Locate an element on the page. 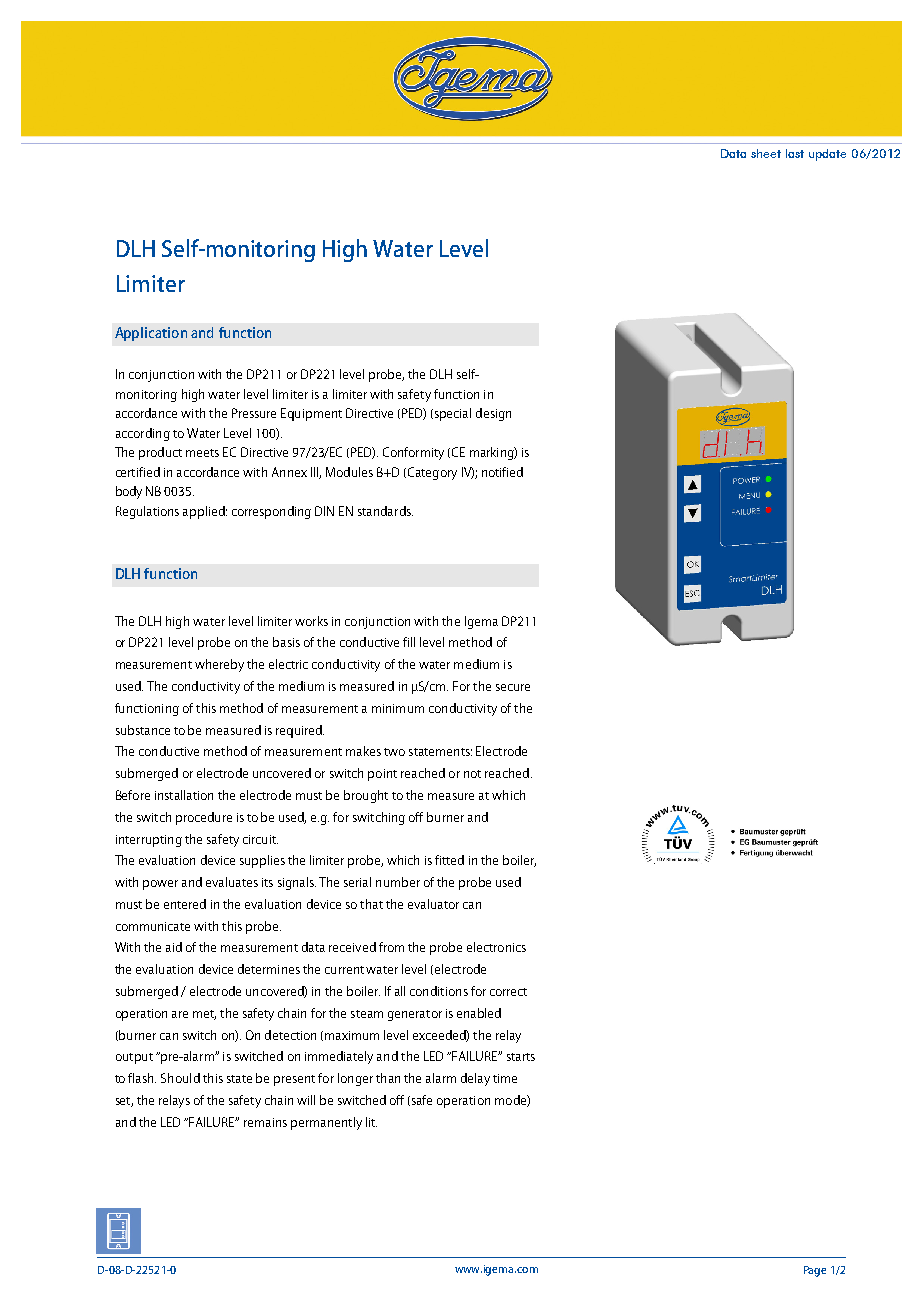 The image size is (924, 1308). sheet is located at coordinates (766, 153).
